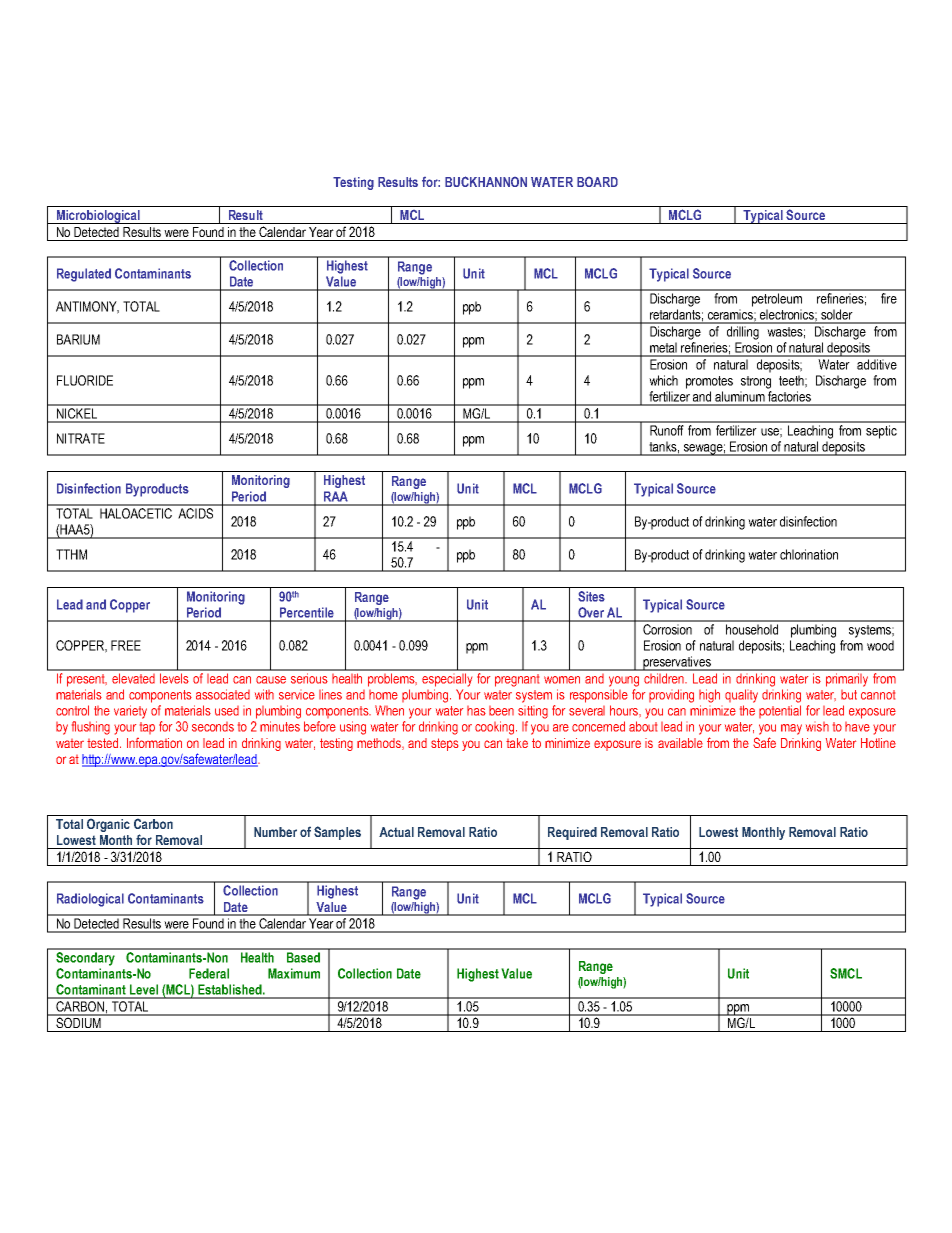 The width and height of the page is (952, 1233). Describe the element at coordinates (809, 554) in the page. I see `chlorination` at that location.
